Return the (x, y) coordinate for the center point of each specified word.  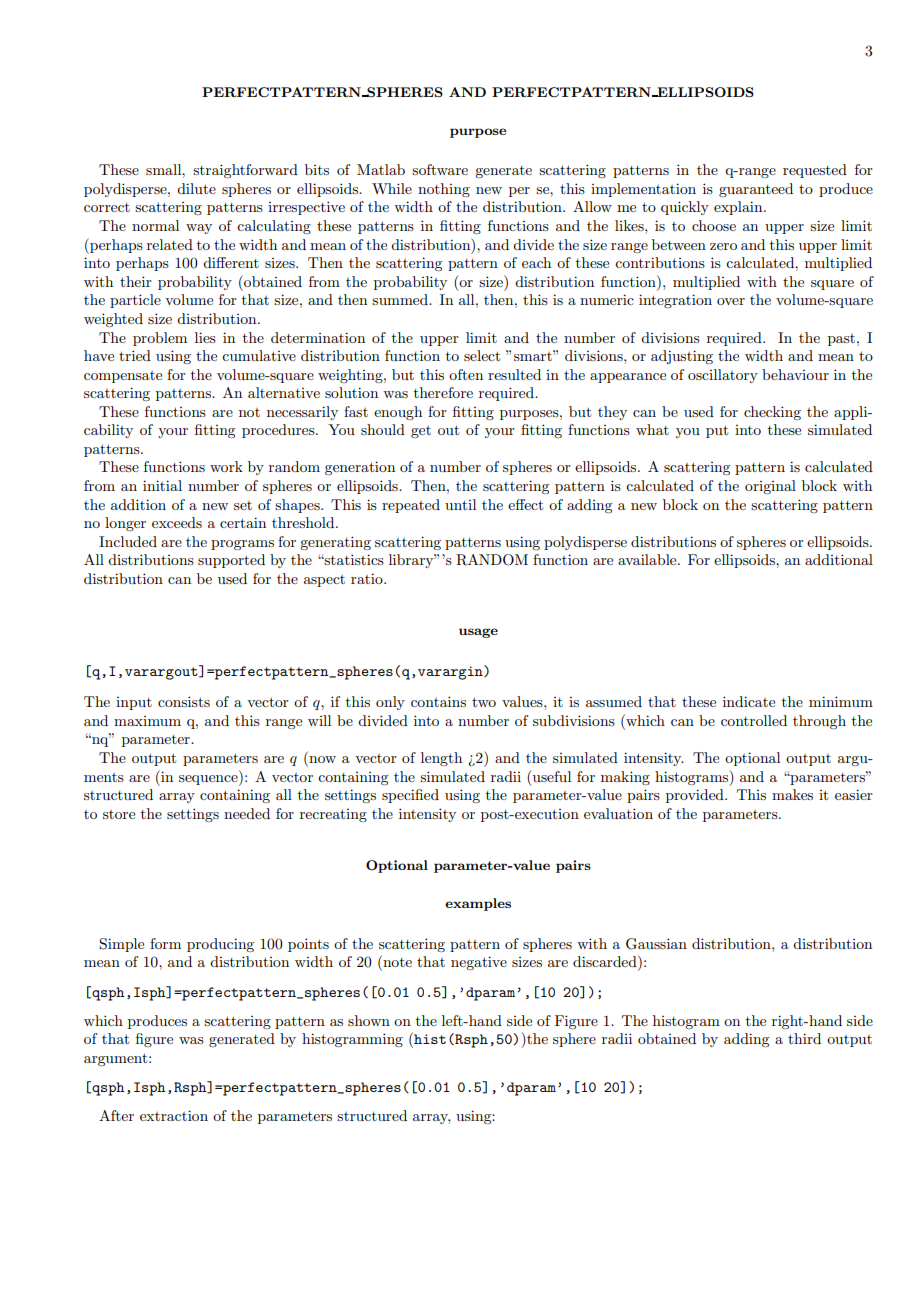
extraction (174, 1115)
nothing (444, 190)
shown (369, 1020)
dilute (196, 188)
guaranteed (756, 190)
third (804, 1038)
